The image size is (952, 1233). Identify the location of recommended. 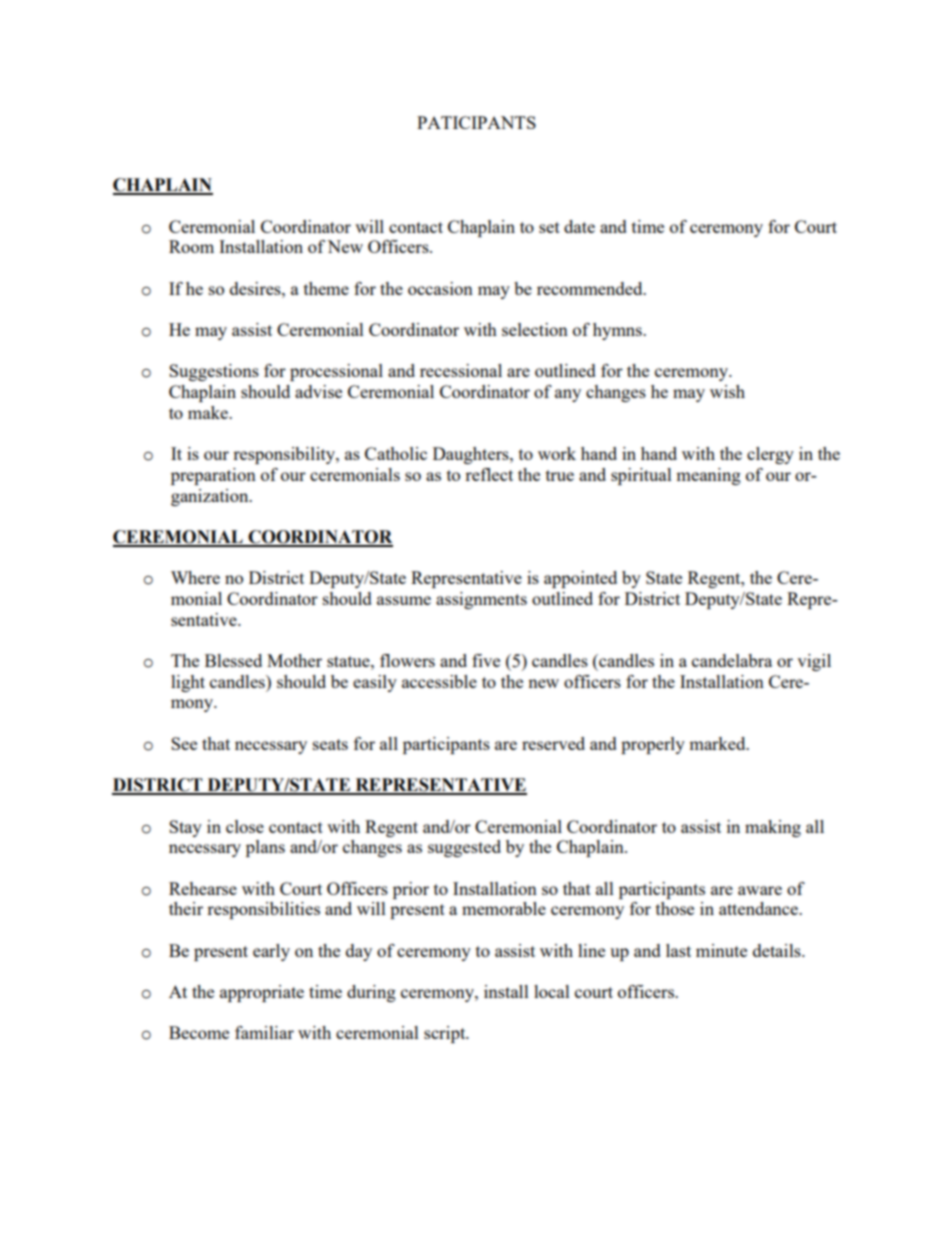
(591, 288).
